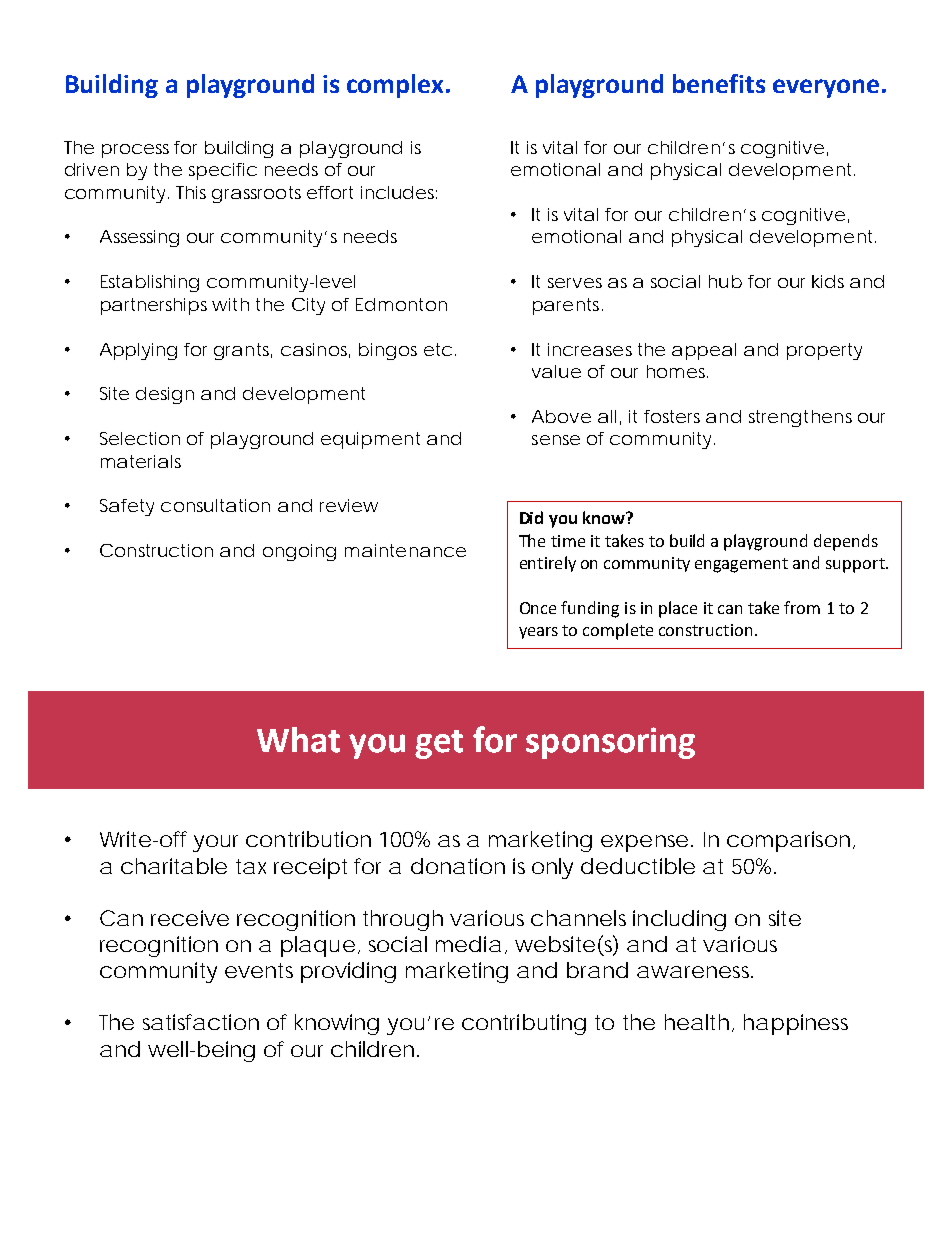 The height and width of the screenshot is (1233, 952). I want to click on consultation, so click(215, 505).
